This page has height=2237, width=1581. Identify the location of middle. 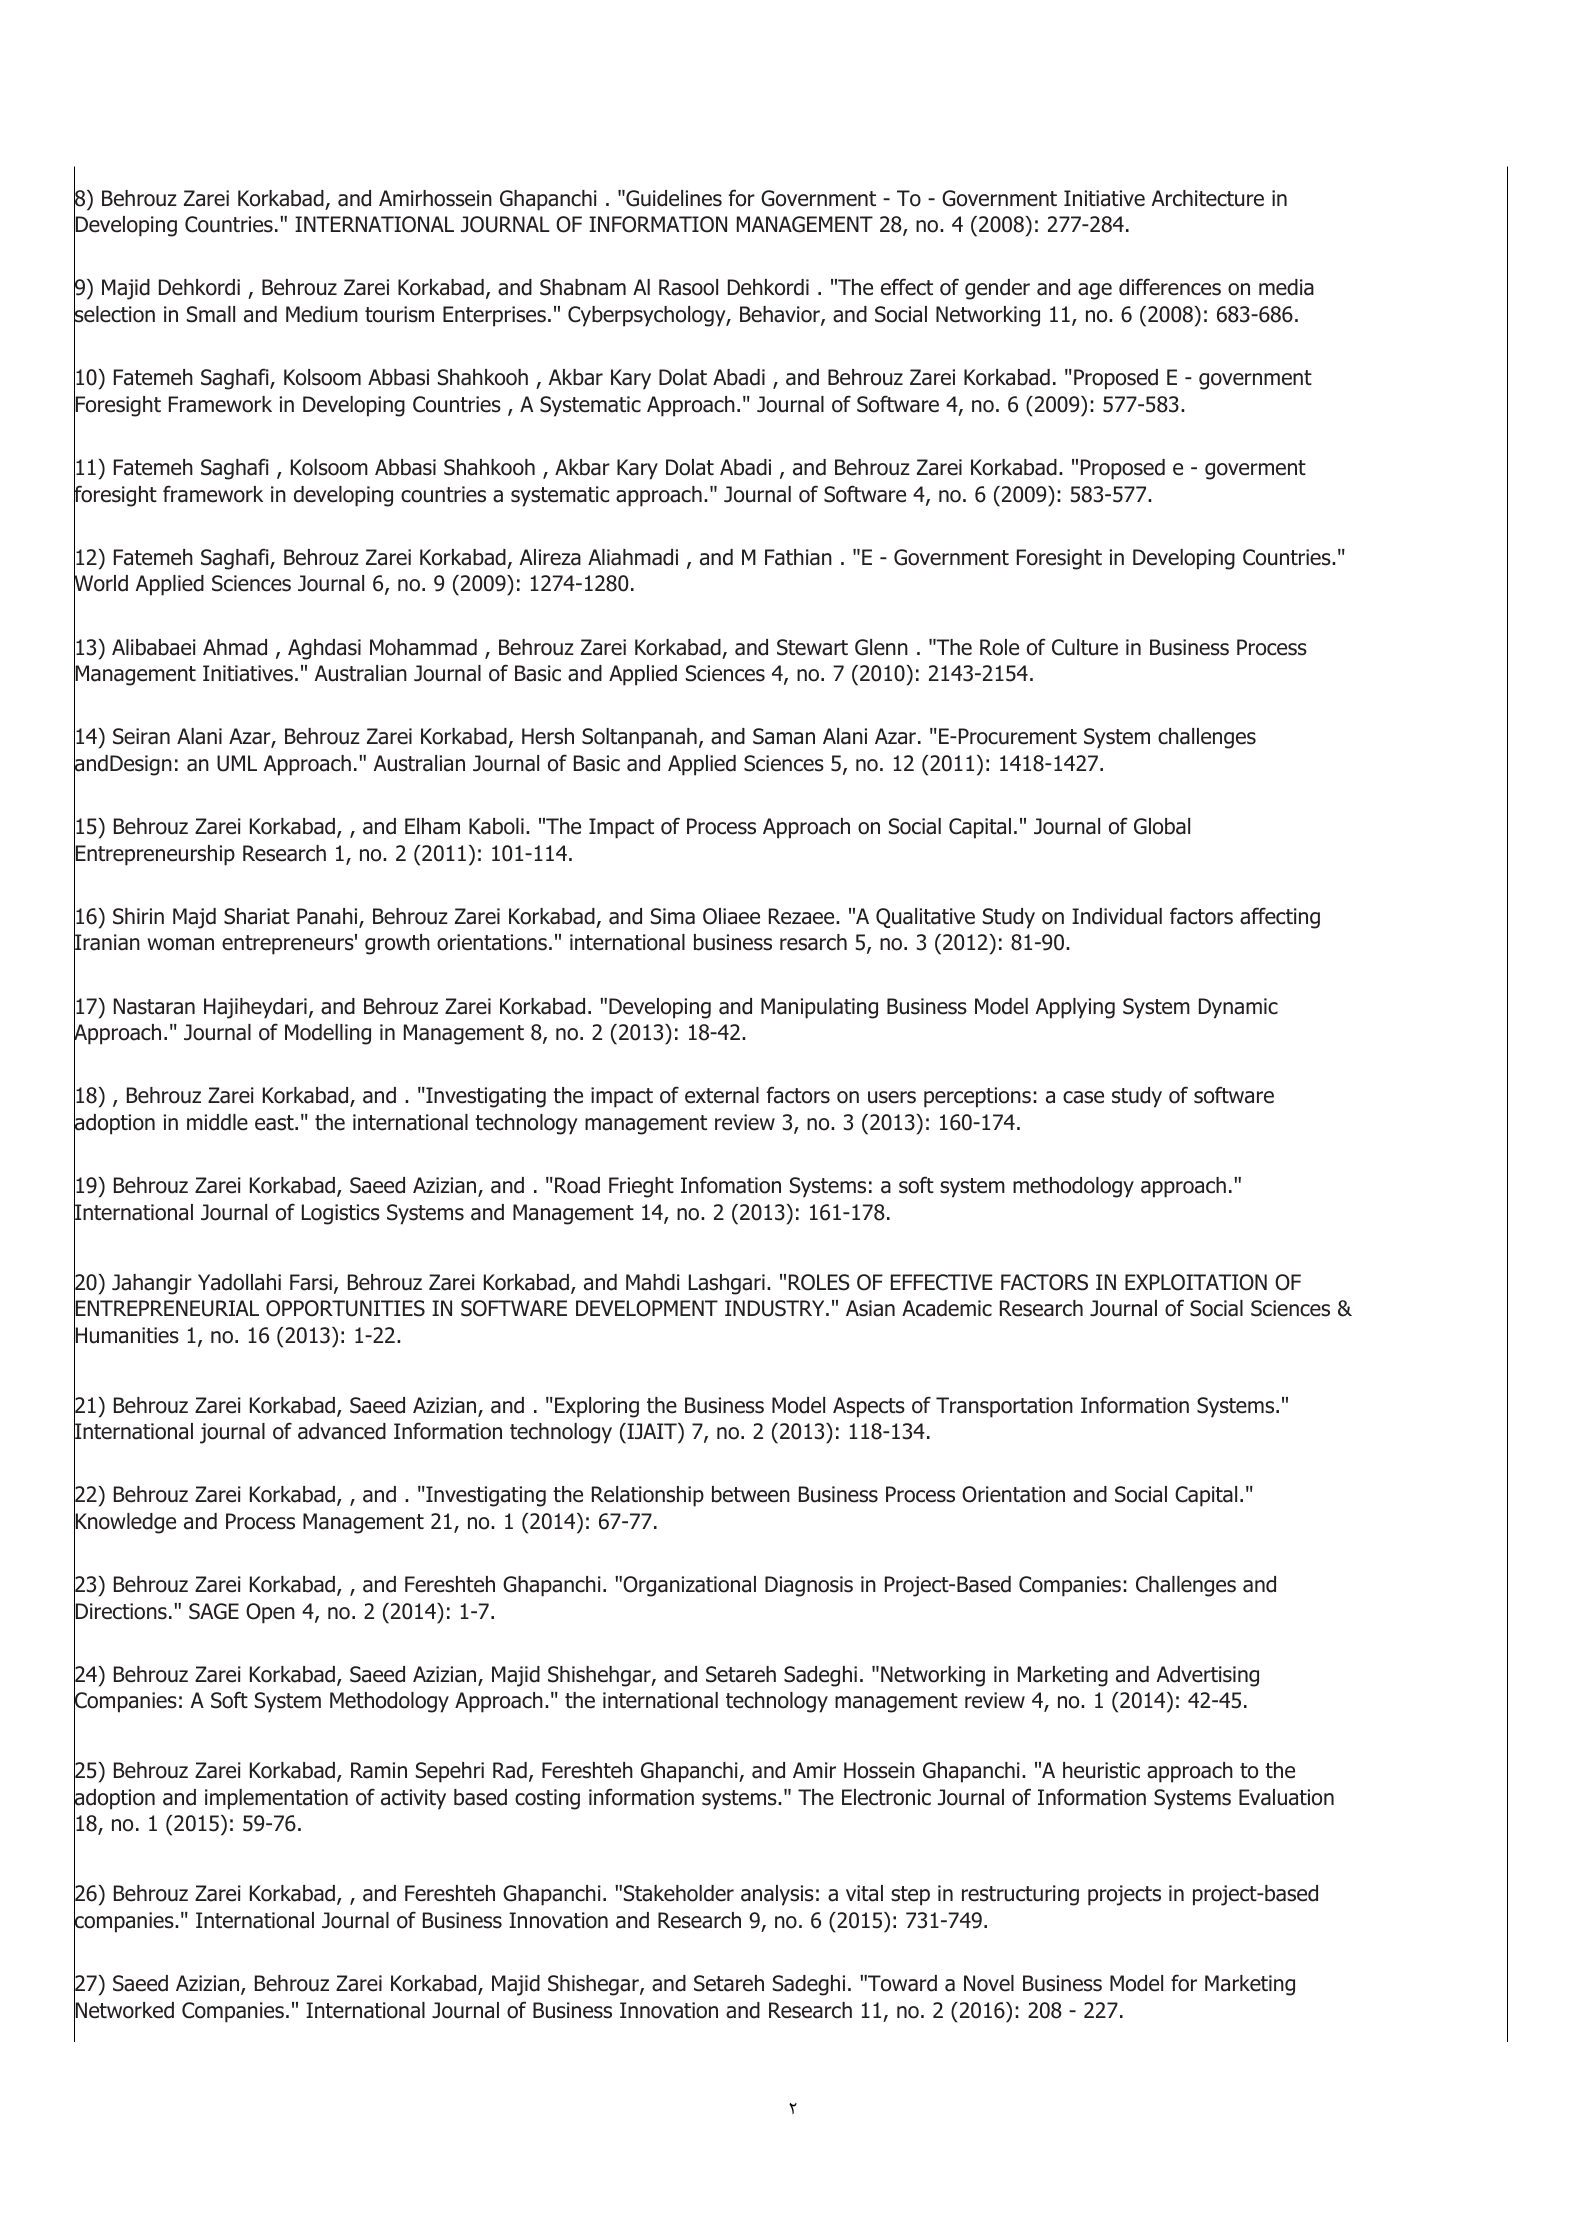
(217, 1122).
